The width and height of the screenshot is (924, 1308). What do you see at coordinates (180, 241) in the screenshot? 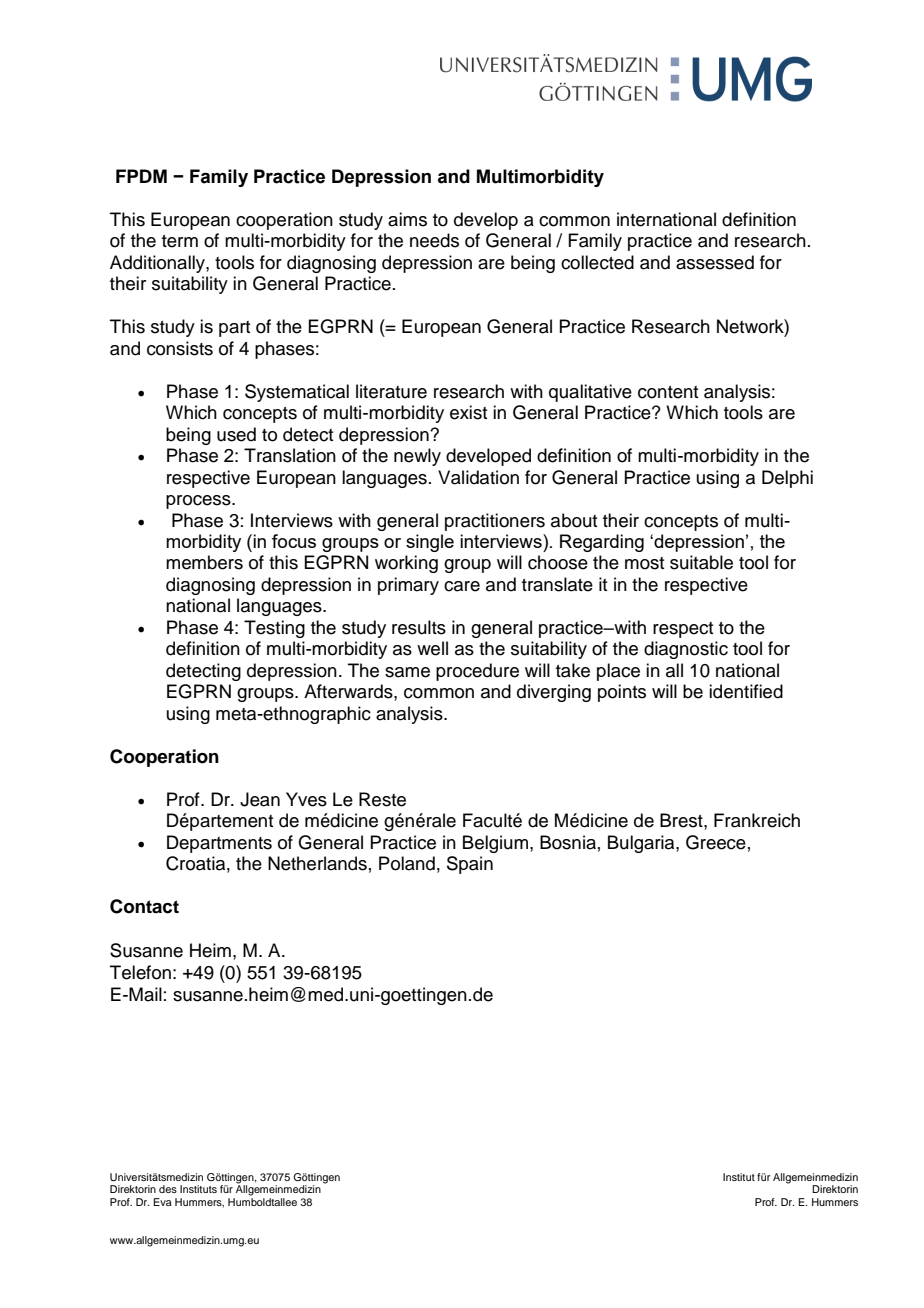
I see `term` at bounding box center [180, 241].
